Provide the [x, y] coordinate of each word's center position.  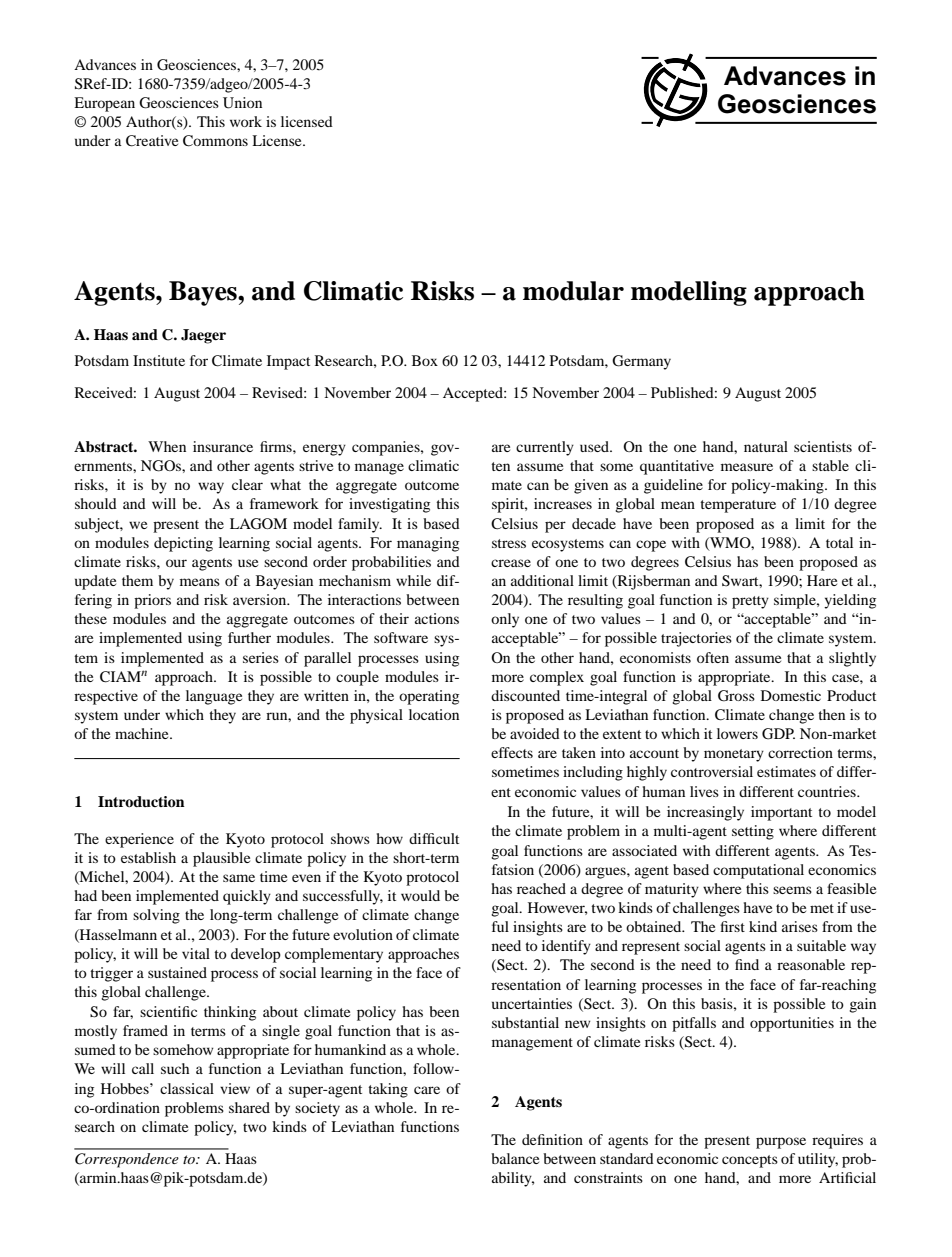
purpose [781, 1143]
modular [573, 291]
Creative [152, 141]
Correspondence [127, 1160]
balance [515, 1158]
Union [242, 103]
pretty [750, 602]
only [505, 620]
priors [152, 601]
